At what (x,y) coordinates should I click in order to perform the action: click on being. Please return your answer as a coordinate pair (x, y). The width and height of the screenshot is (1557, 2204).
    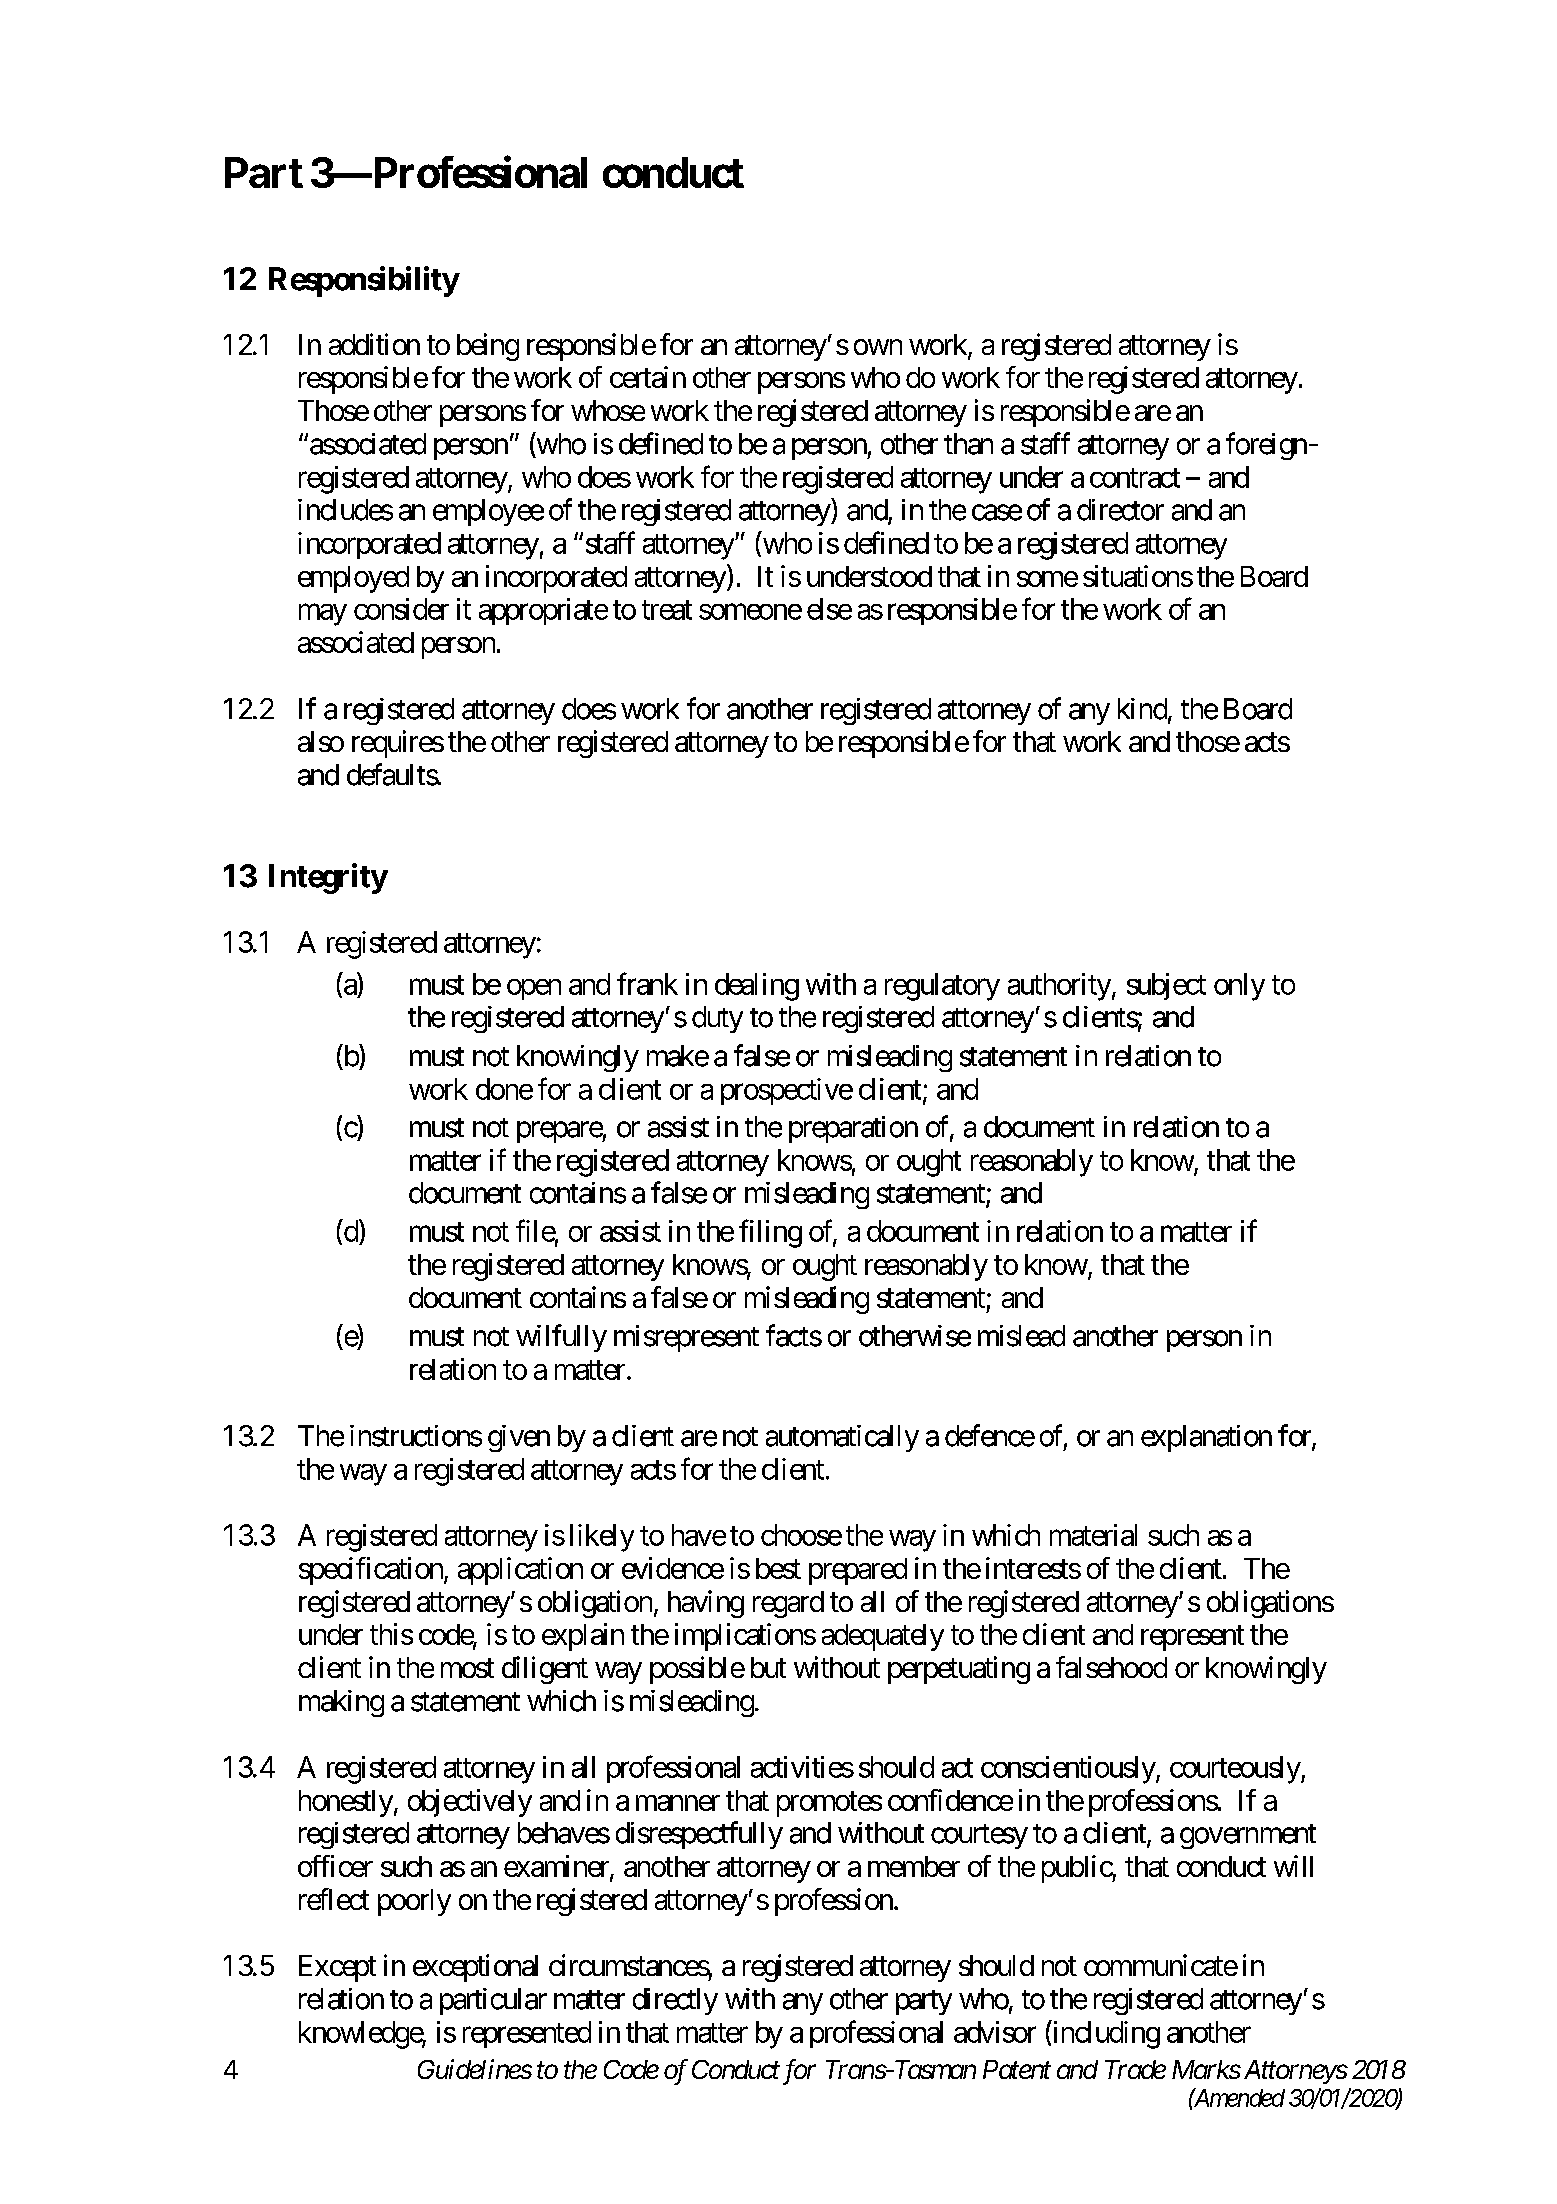
    Looking at the image, I should click on (488, 347).
